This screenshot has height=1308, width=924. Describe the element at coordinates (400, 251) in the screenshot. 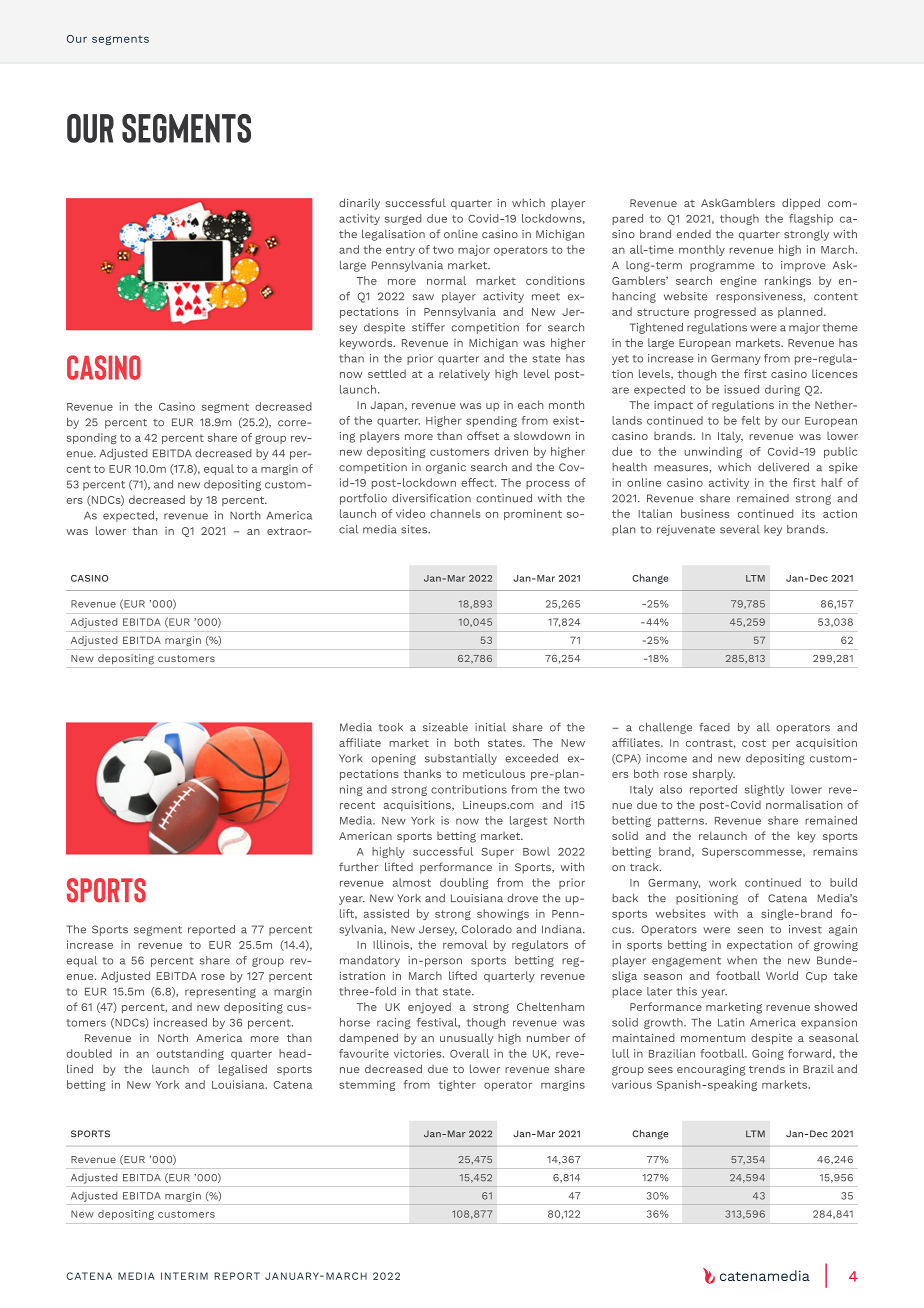

I see `entry` at that location.
